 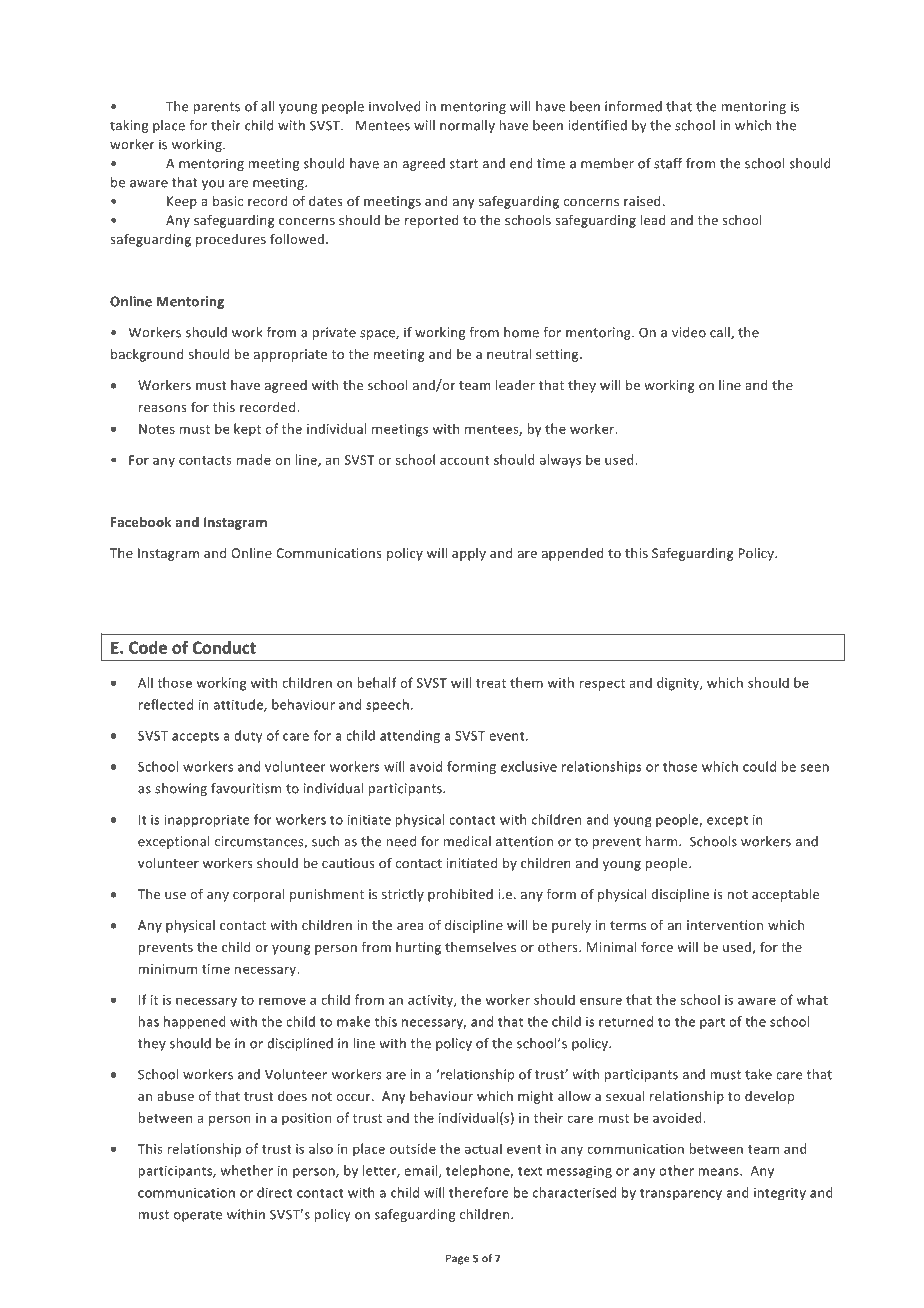 I want to click on staff, so click(x=668, y=163).
